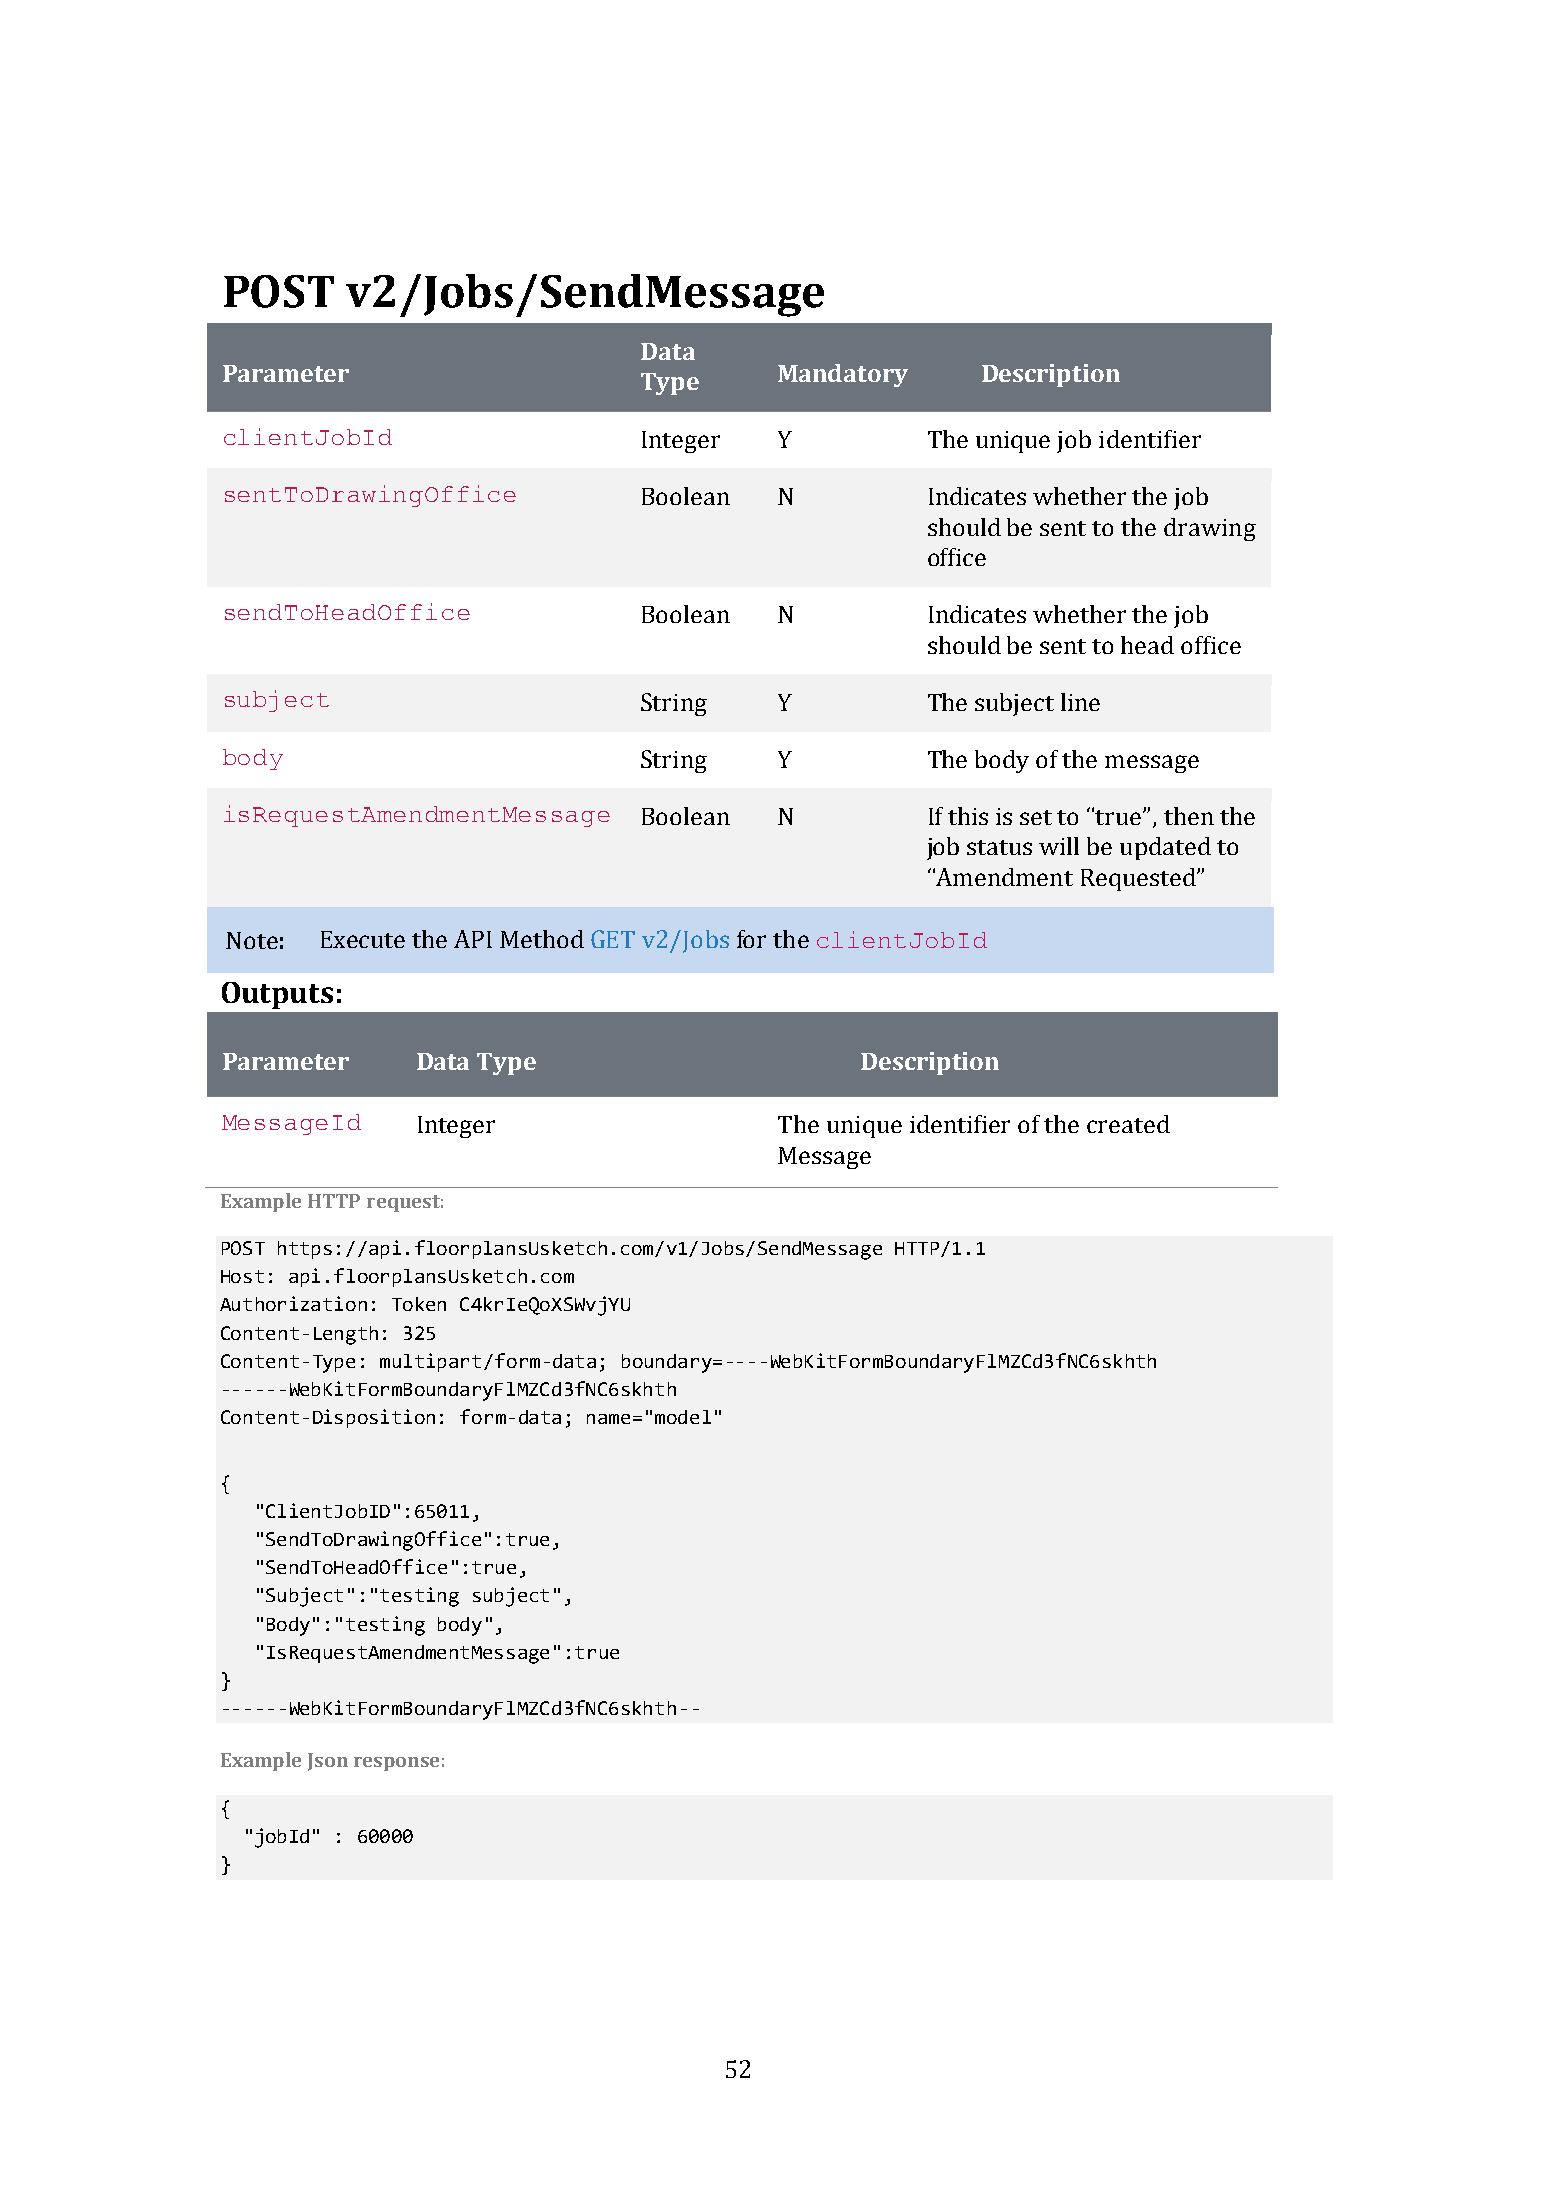 This document has width=1550, height=2192. I want to click on set, so click(1036, 817).
